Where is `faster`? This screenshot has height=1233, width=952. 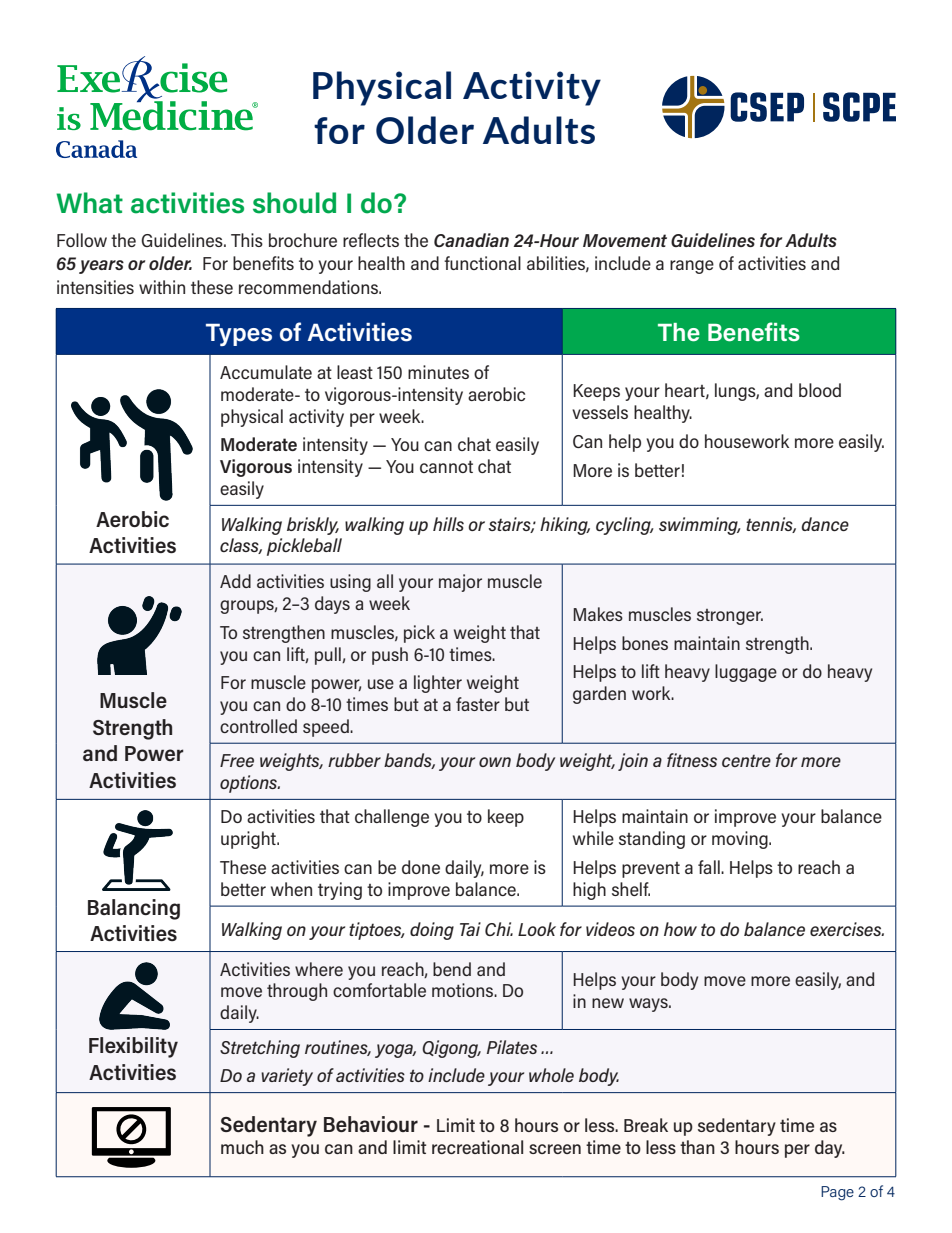 faster is located at coordinates (478, 704).
